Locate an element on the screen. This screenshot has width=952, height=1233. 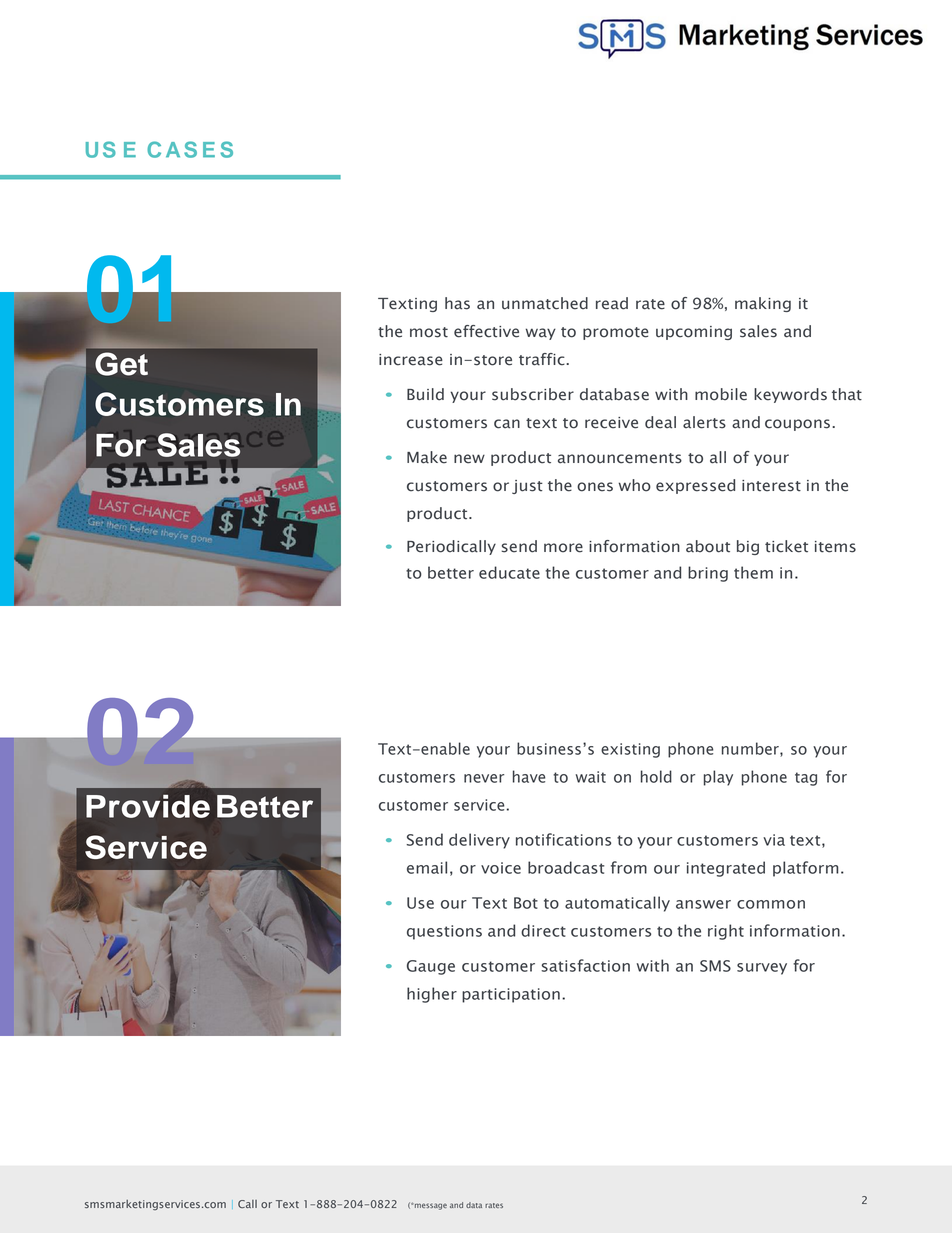
Use is located at coordinates (420, 903).
